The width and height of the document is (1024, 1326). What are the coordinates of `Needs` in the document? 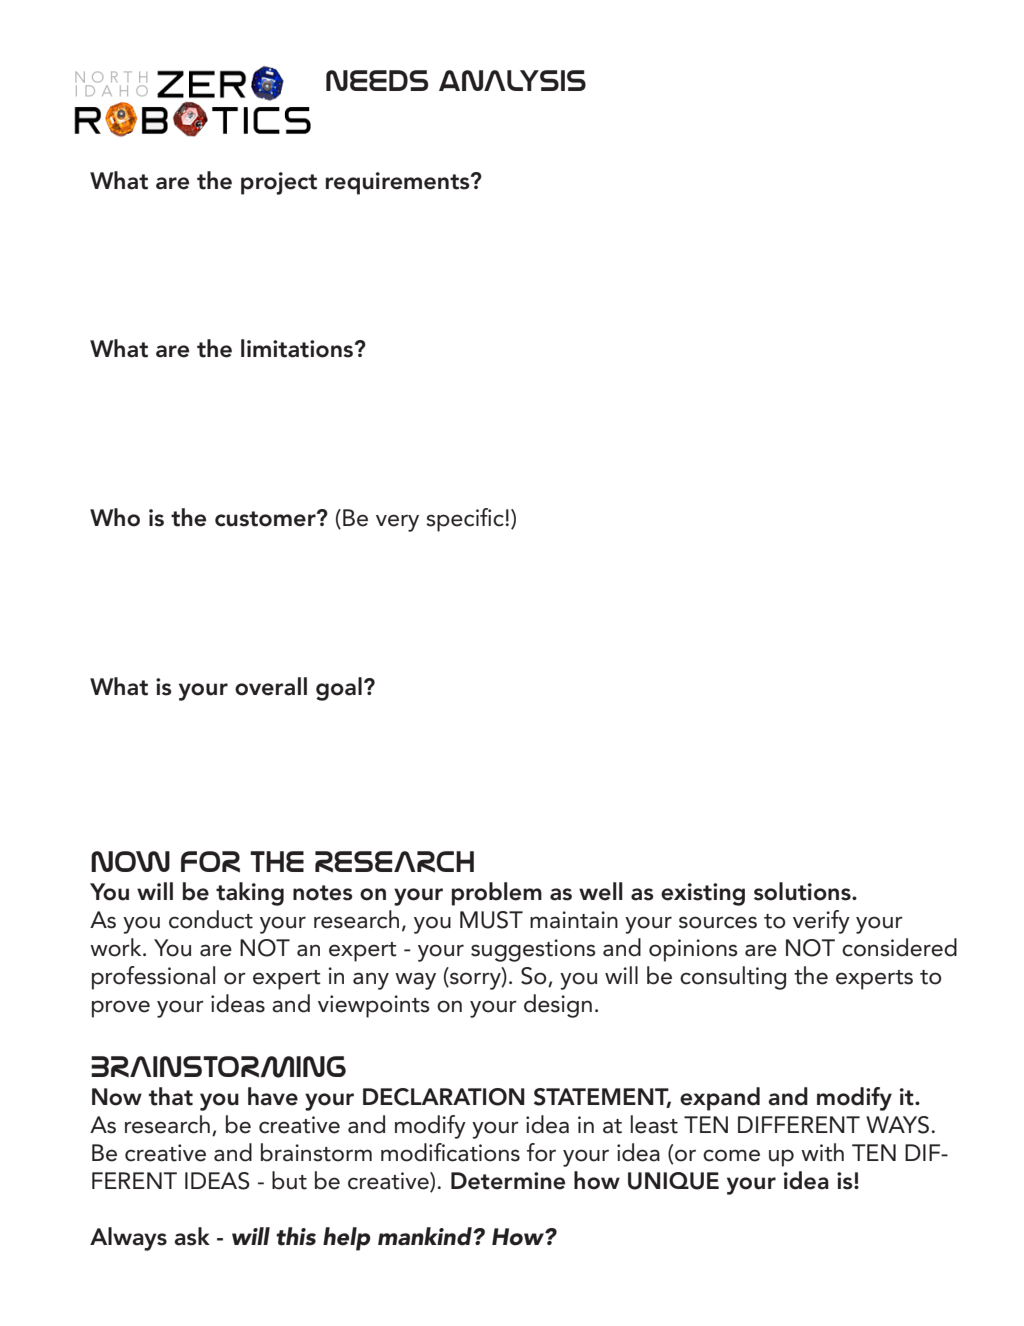 It's located at (377, 80).
